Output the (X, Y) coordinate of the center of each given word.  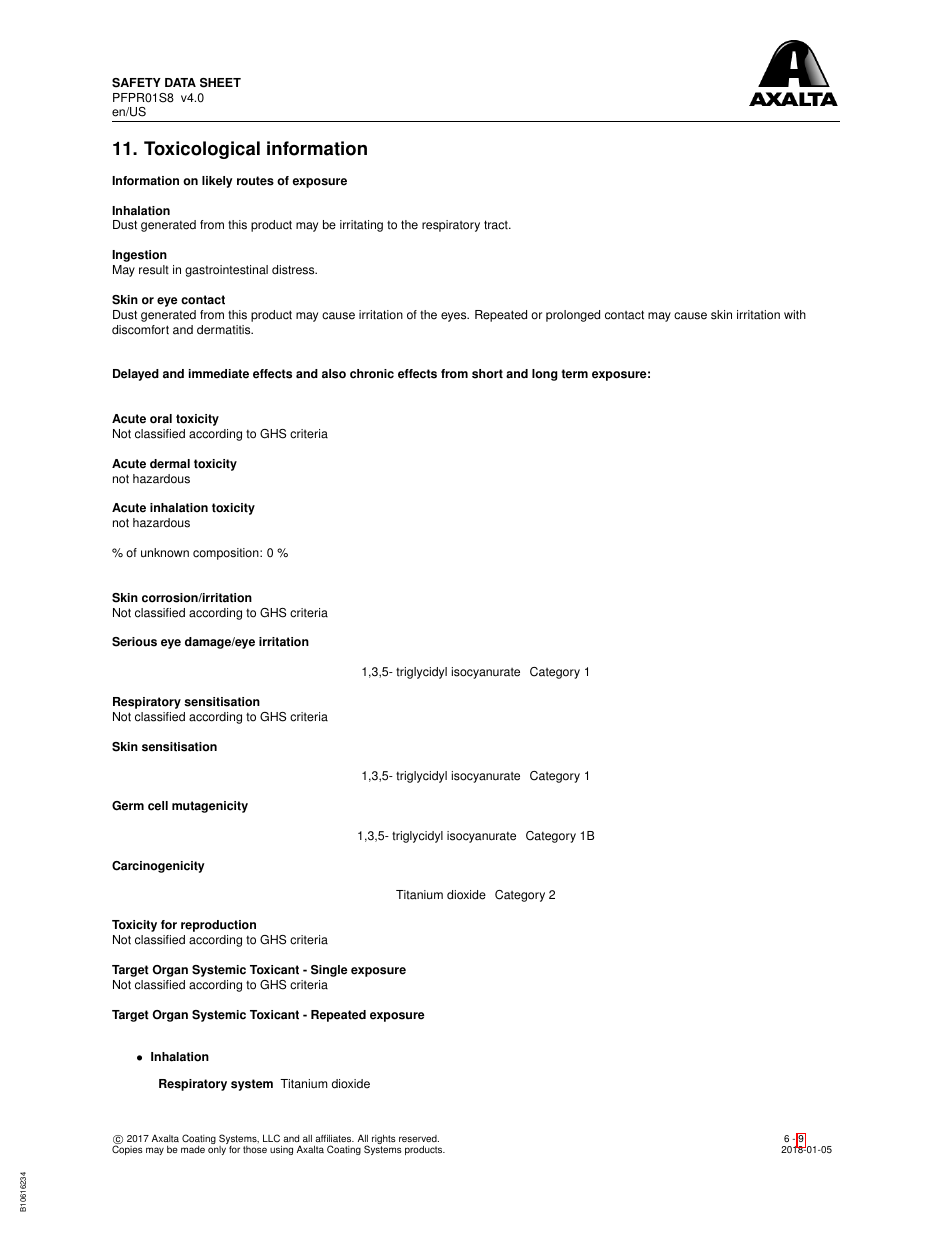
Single (329, 971)
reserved (419, 1139)
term (574, 374)
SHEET (220, 83)
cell (158, 806)
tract (497, 225)
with (795, 315)
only (217, 1150)
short (487, 374)
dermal (170, 464)
